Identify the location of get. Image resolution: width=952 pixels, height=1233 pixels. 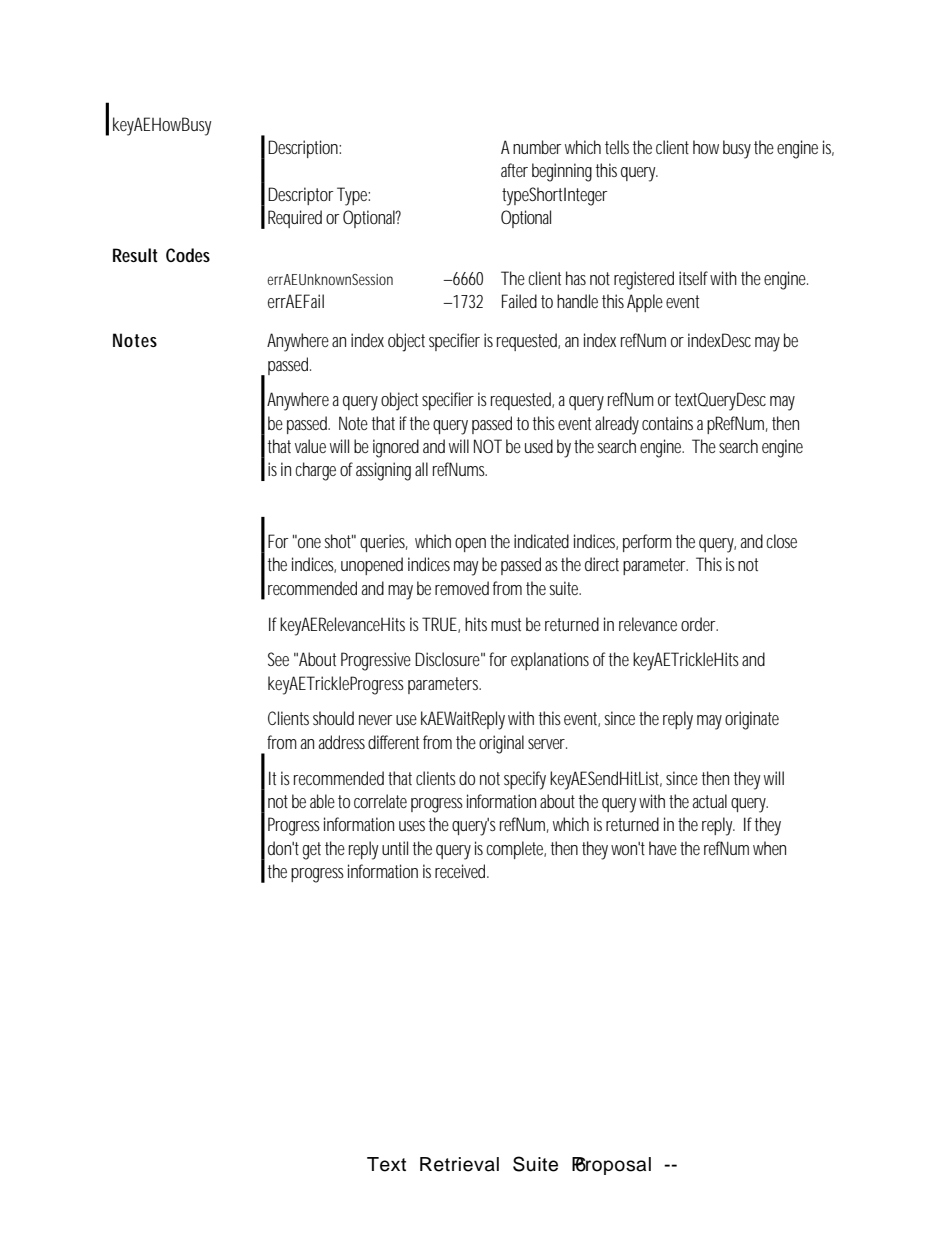
(312, 851).
